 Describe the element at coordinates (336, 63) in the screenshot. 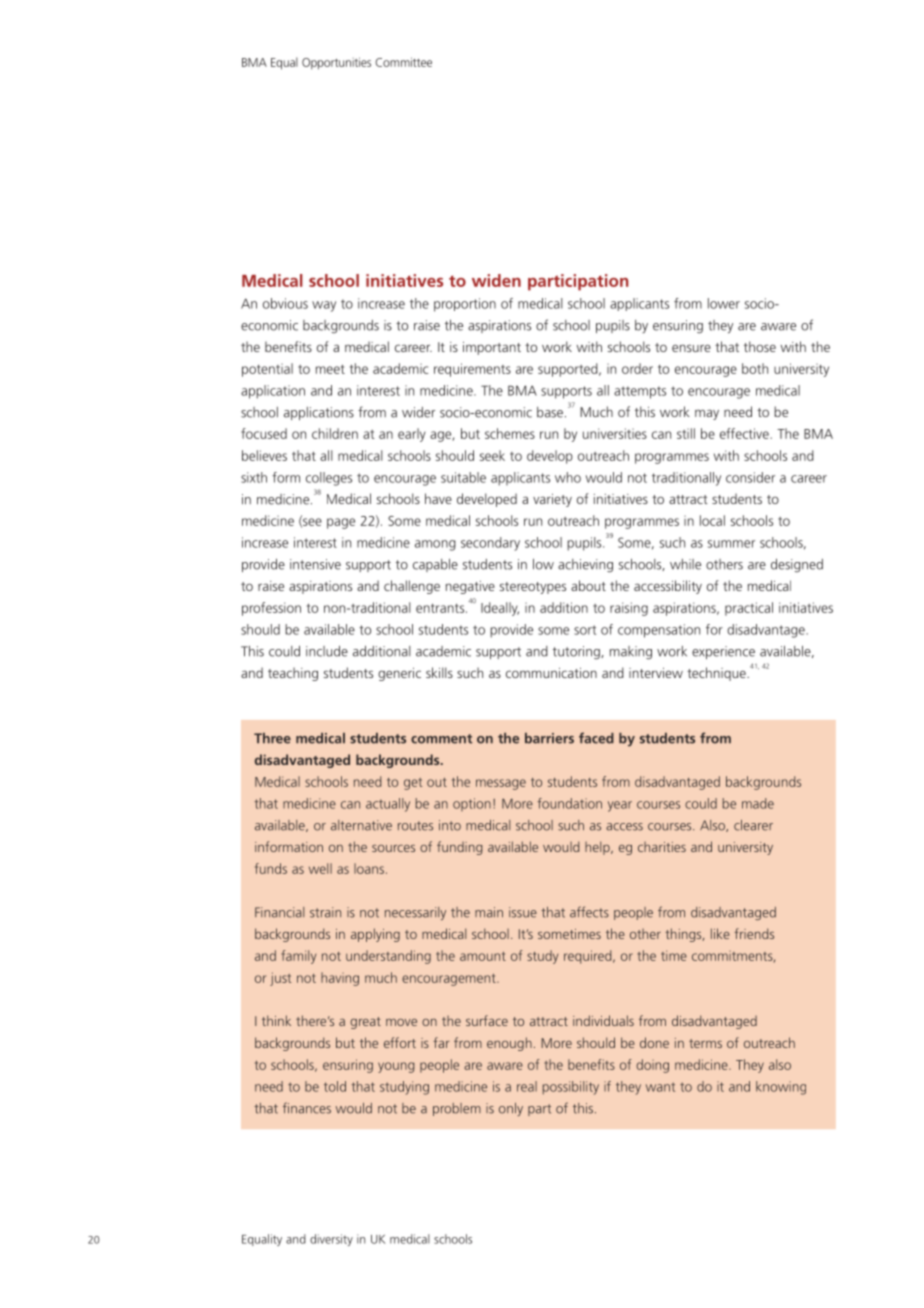

I see `Opportunities` at that location.
